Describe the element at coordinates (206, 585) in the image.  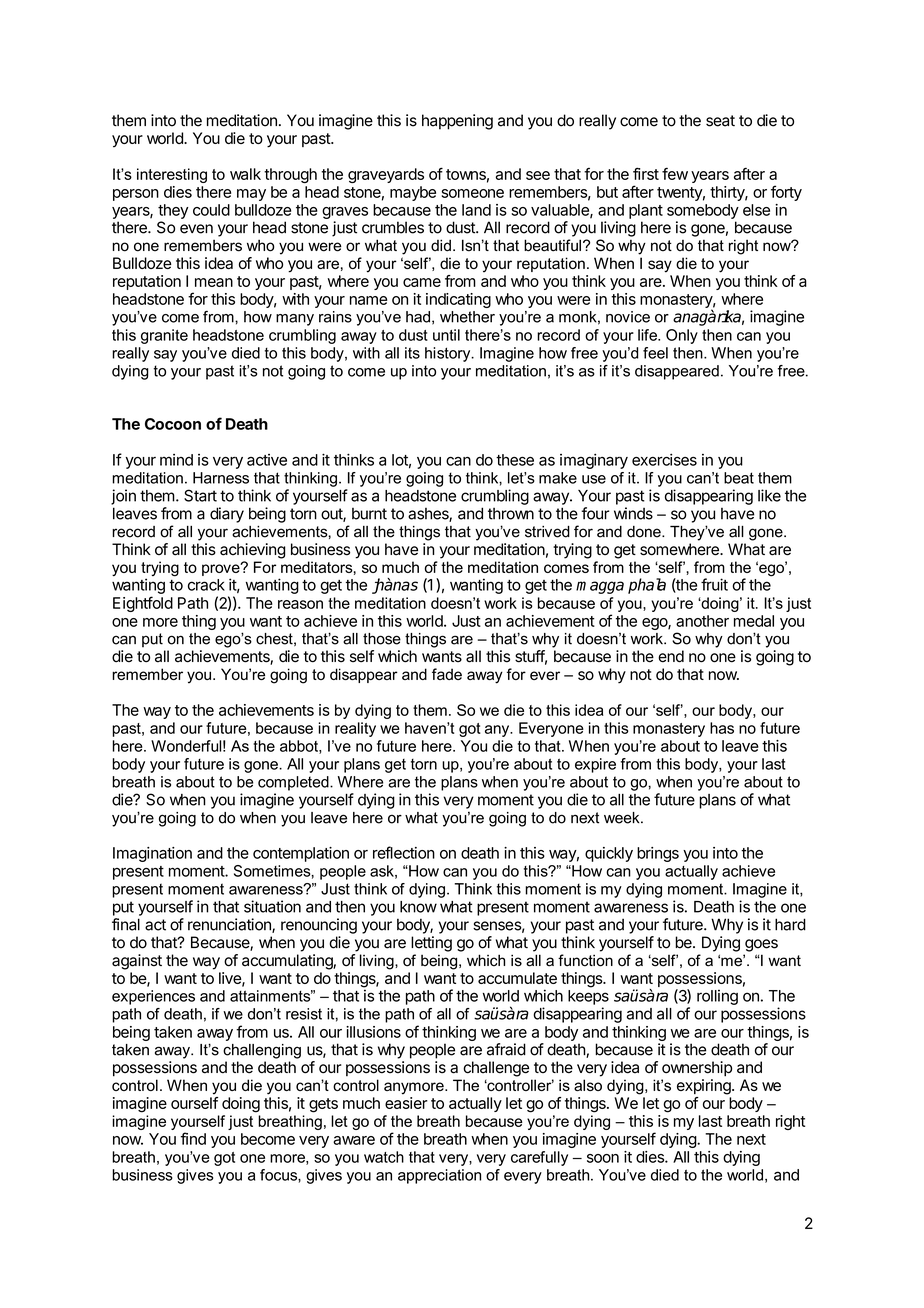
I see `crack` at that location.
